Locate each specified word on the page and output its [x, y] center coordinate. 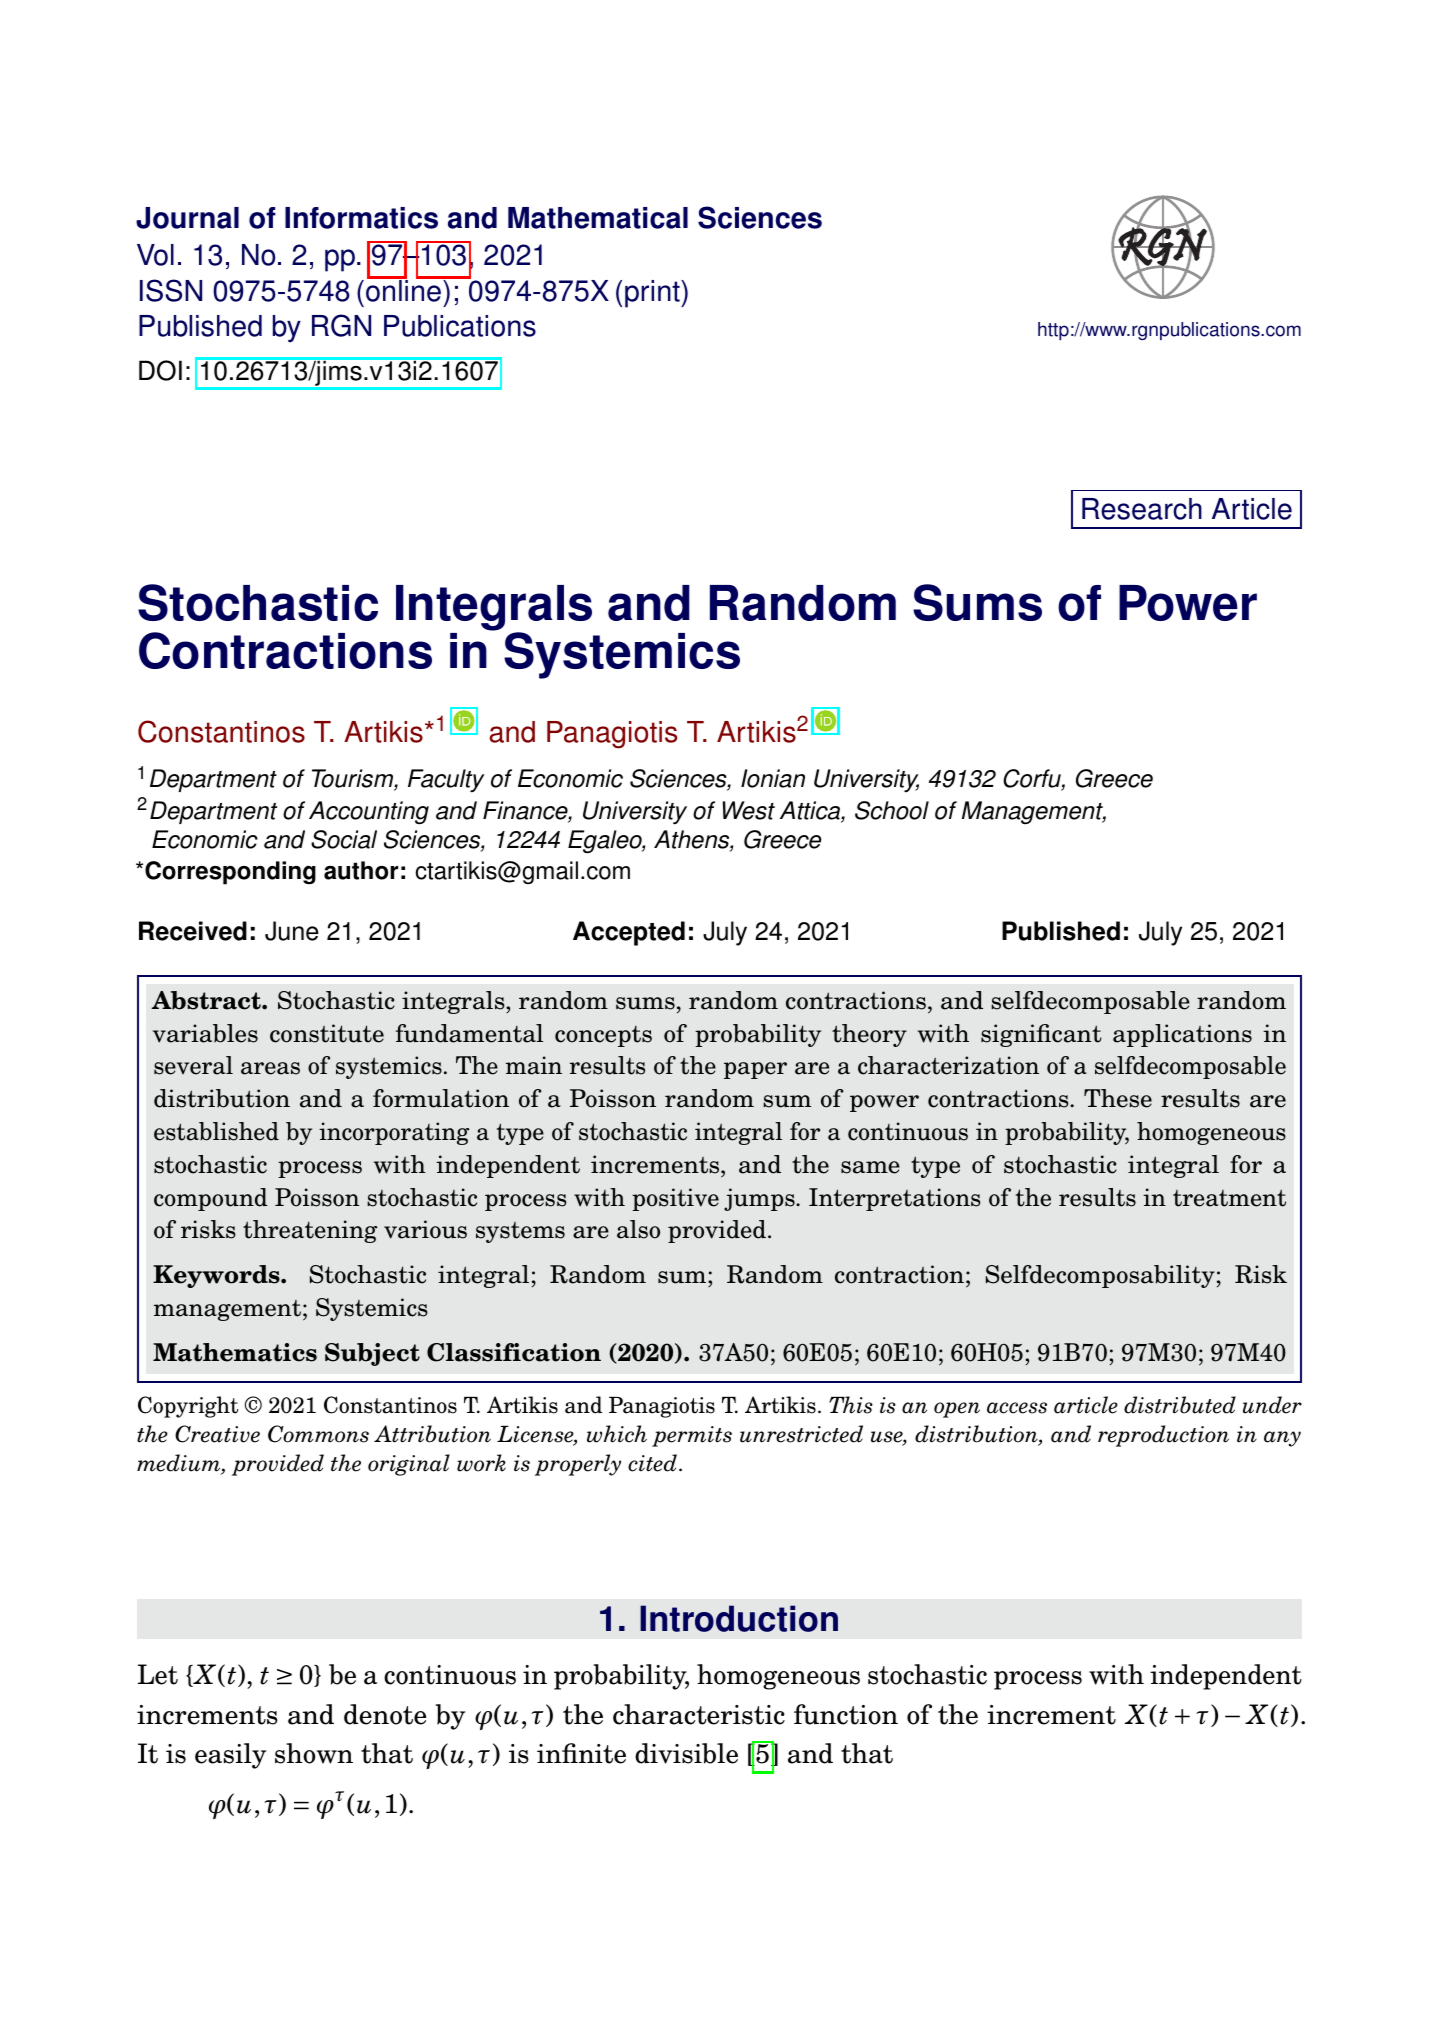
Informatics [361, 218]
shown [314, 1753]
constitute [327, 1033]
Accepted [629, 933]
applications [1182, 1035]
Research [1142, 509]
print [653, 294]
